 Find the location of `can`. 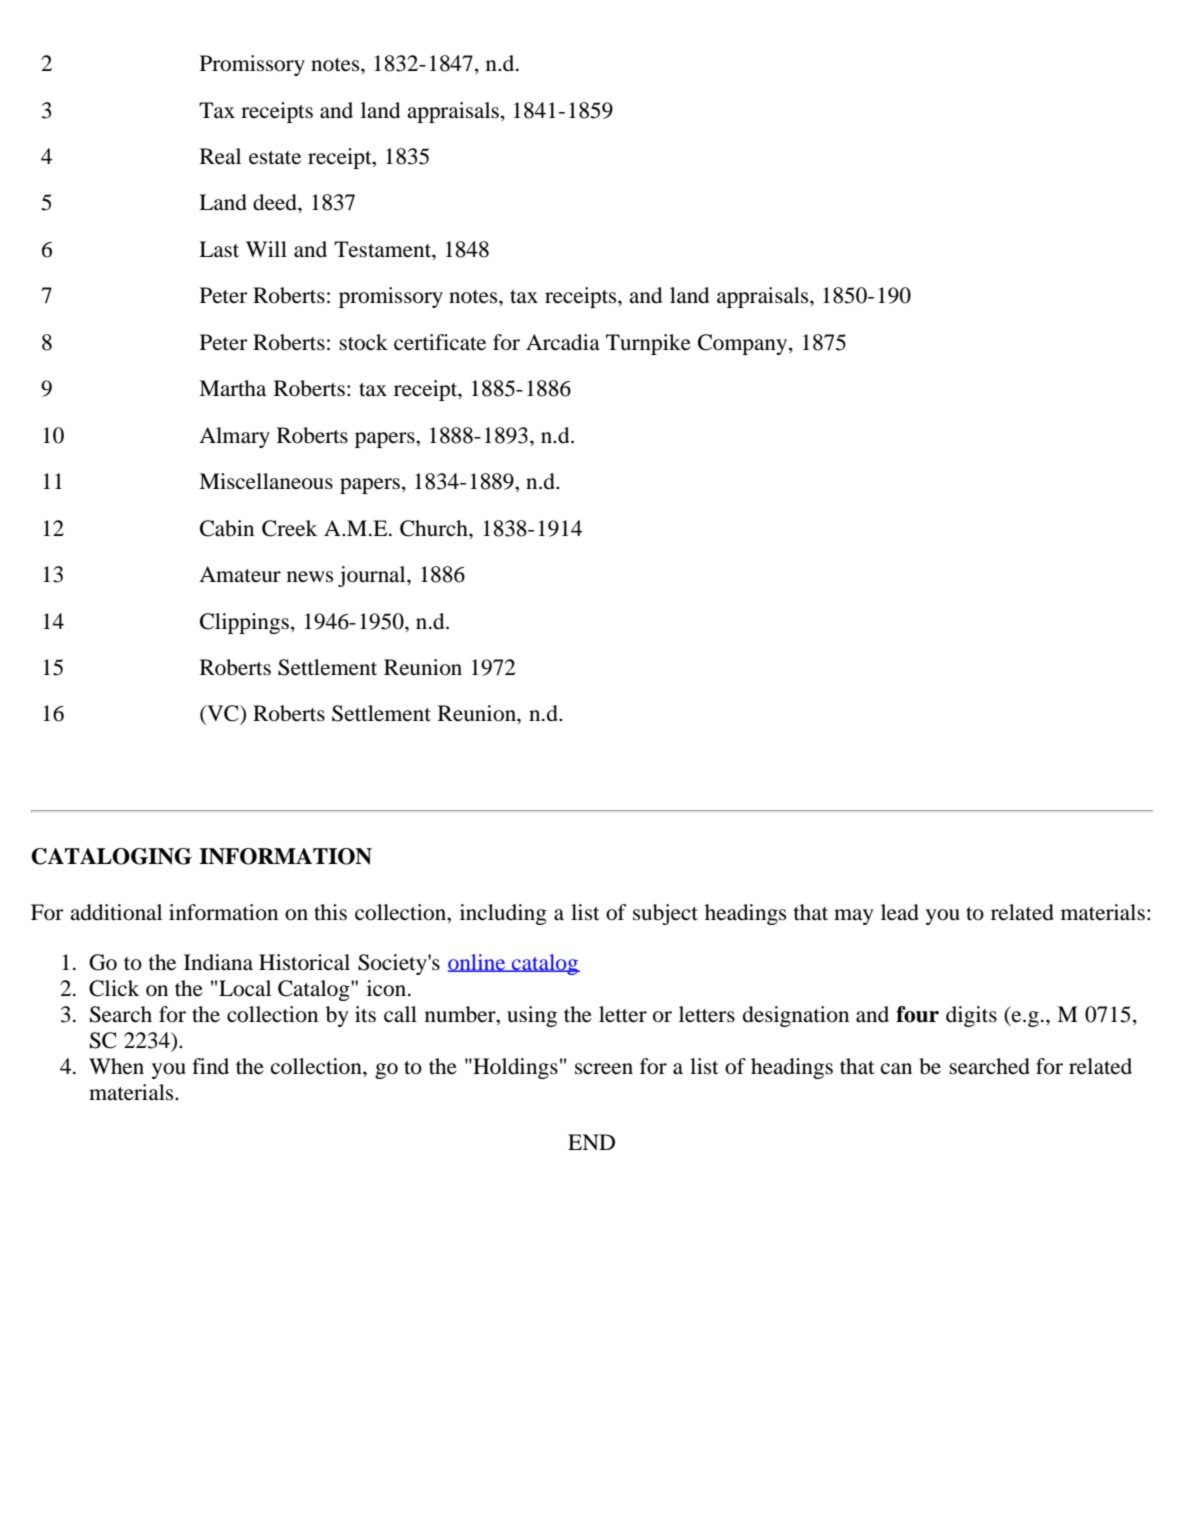

can is located at coordinates (896, 1069).
